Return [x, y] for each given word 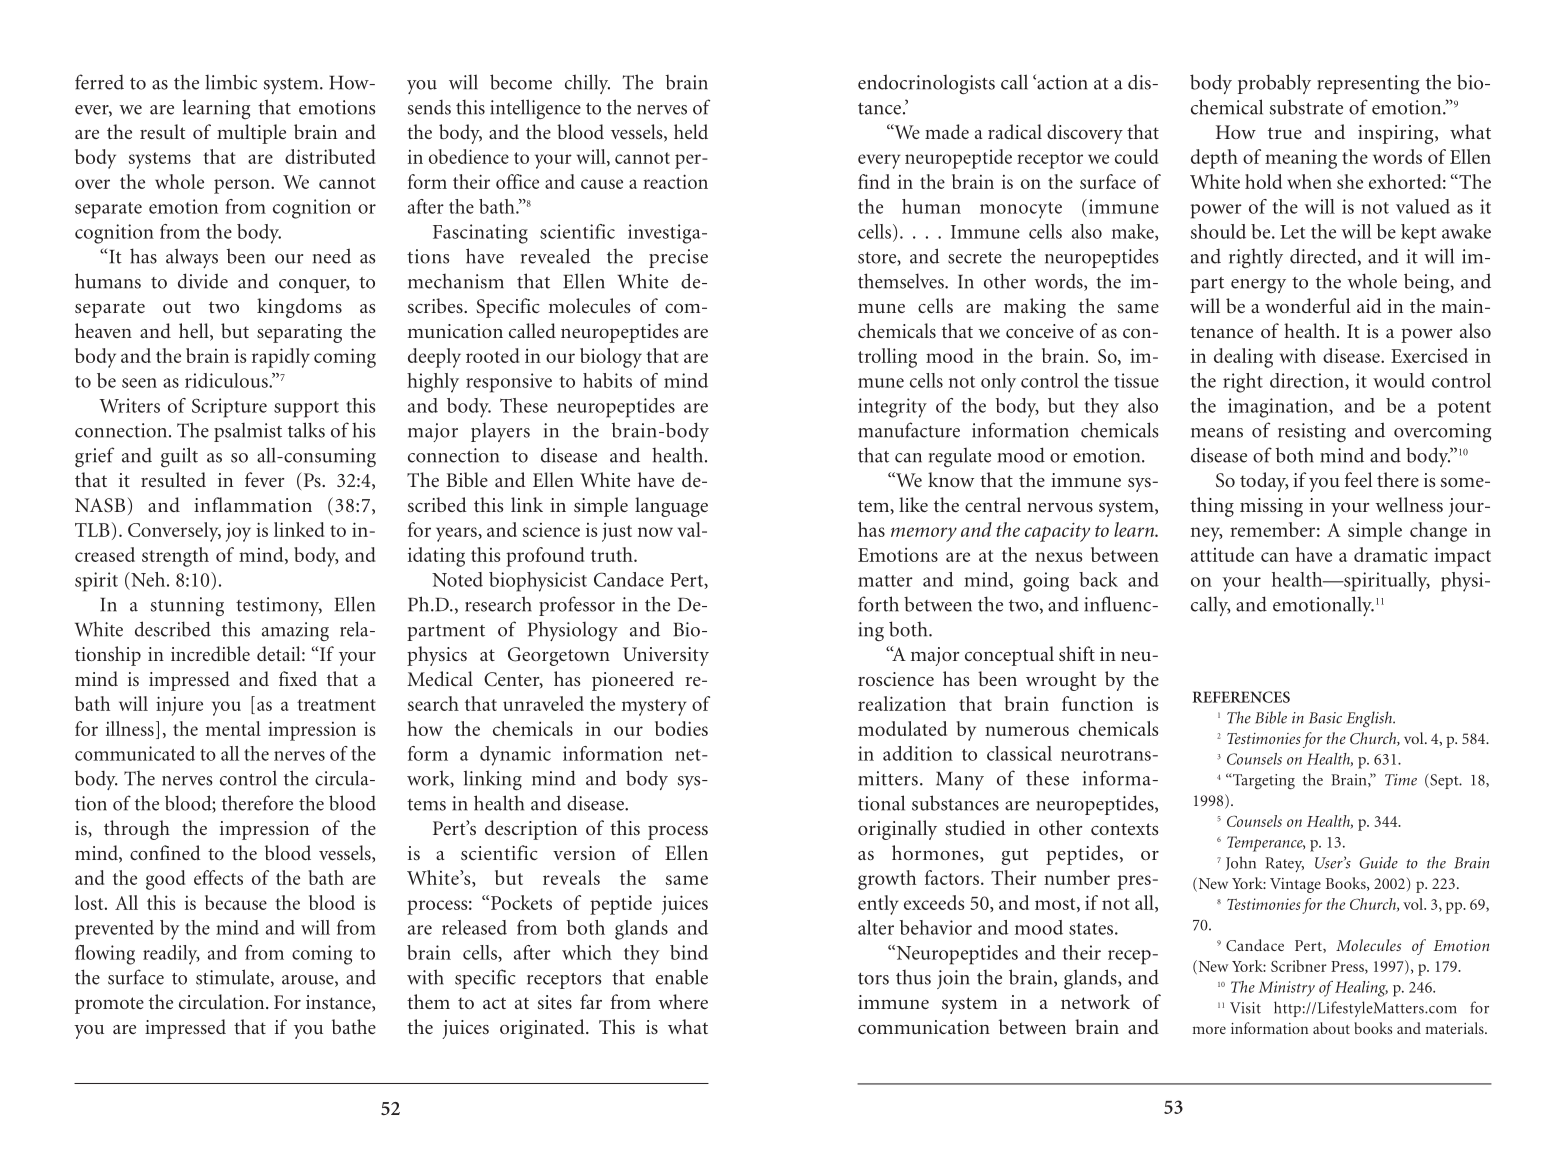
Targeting [1263, 781]
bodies [681, 728]
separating [299, 333]
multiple [251, 134]
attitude [1222, 554]
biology [611, 358]
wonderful [1308, 305]
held [691, 131]
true [1285, 133]
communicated [135, 753]
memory [924, 534]
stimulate [234, 978]
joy [238, 532]
